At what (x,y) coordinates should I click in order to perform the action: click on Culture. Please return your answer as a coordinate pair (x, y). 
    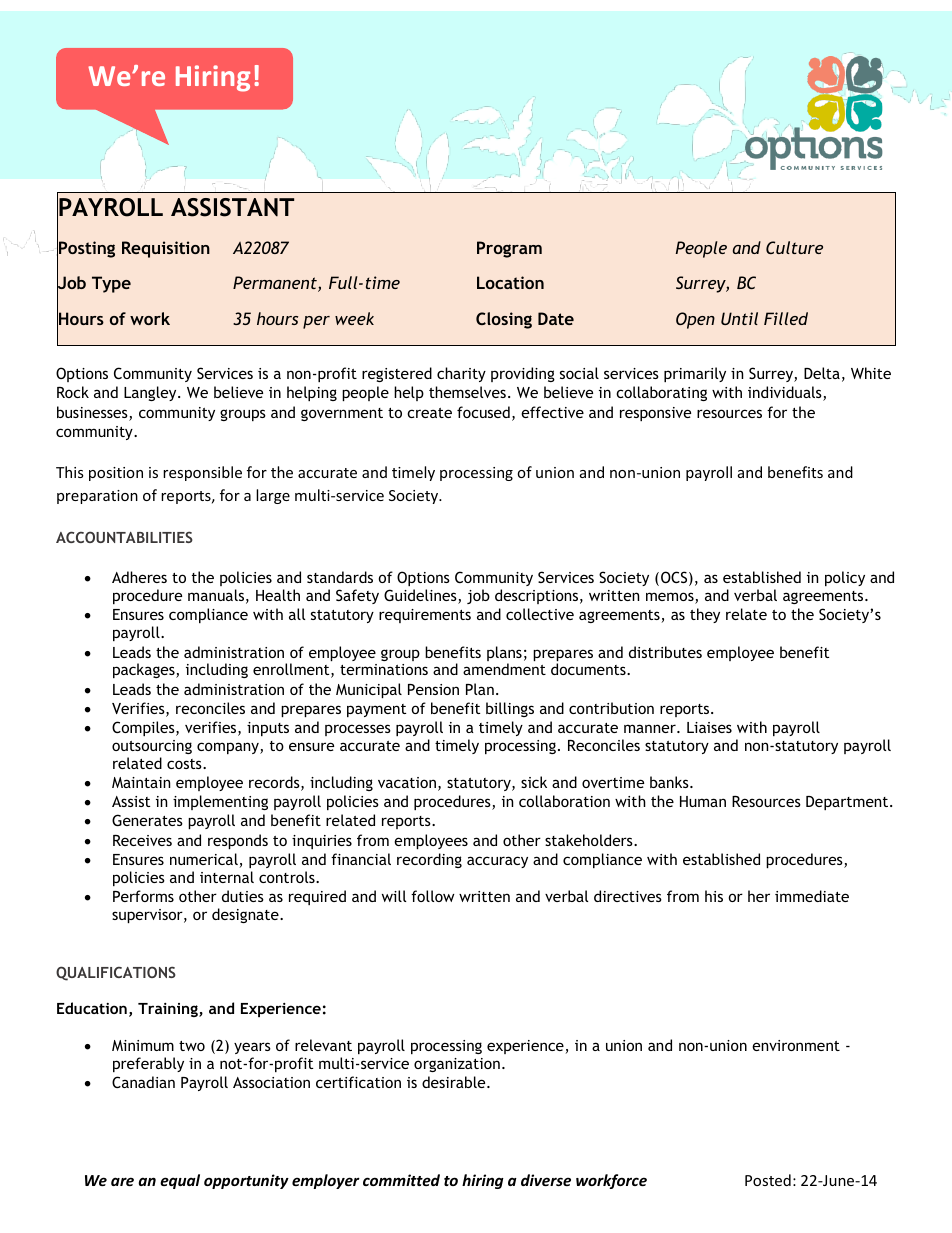
    Looking at the image, I should click on (794, 247).
